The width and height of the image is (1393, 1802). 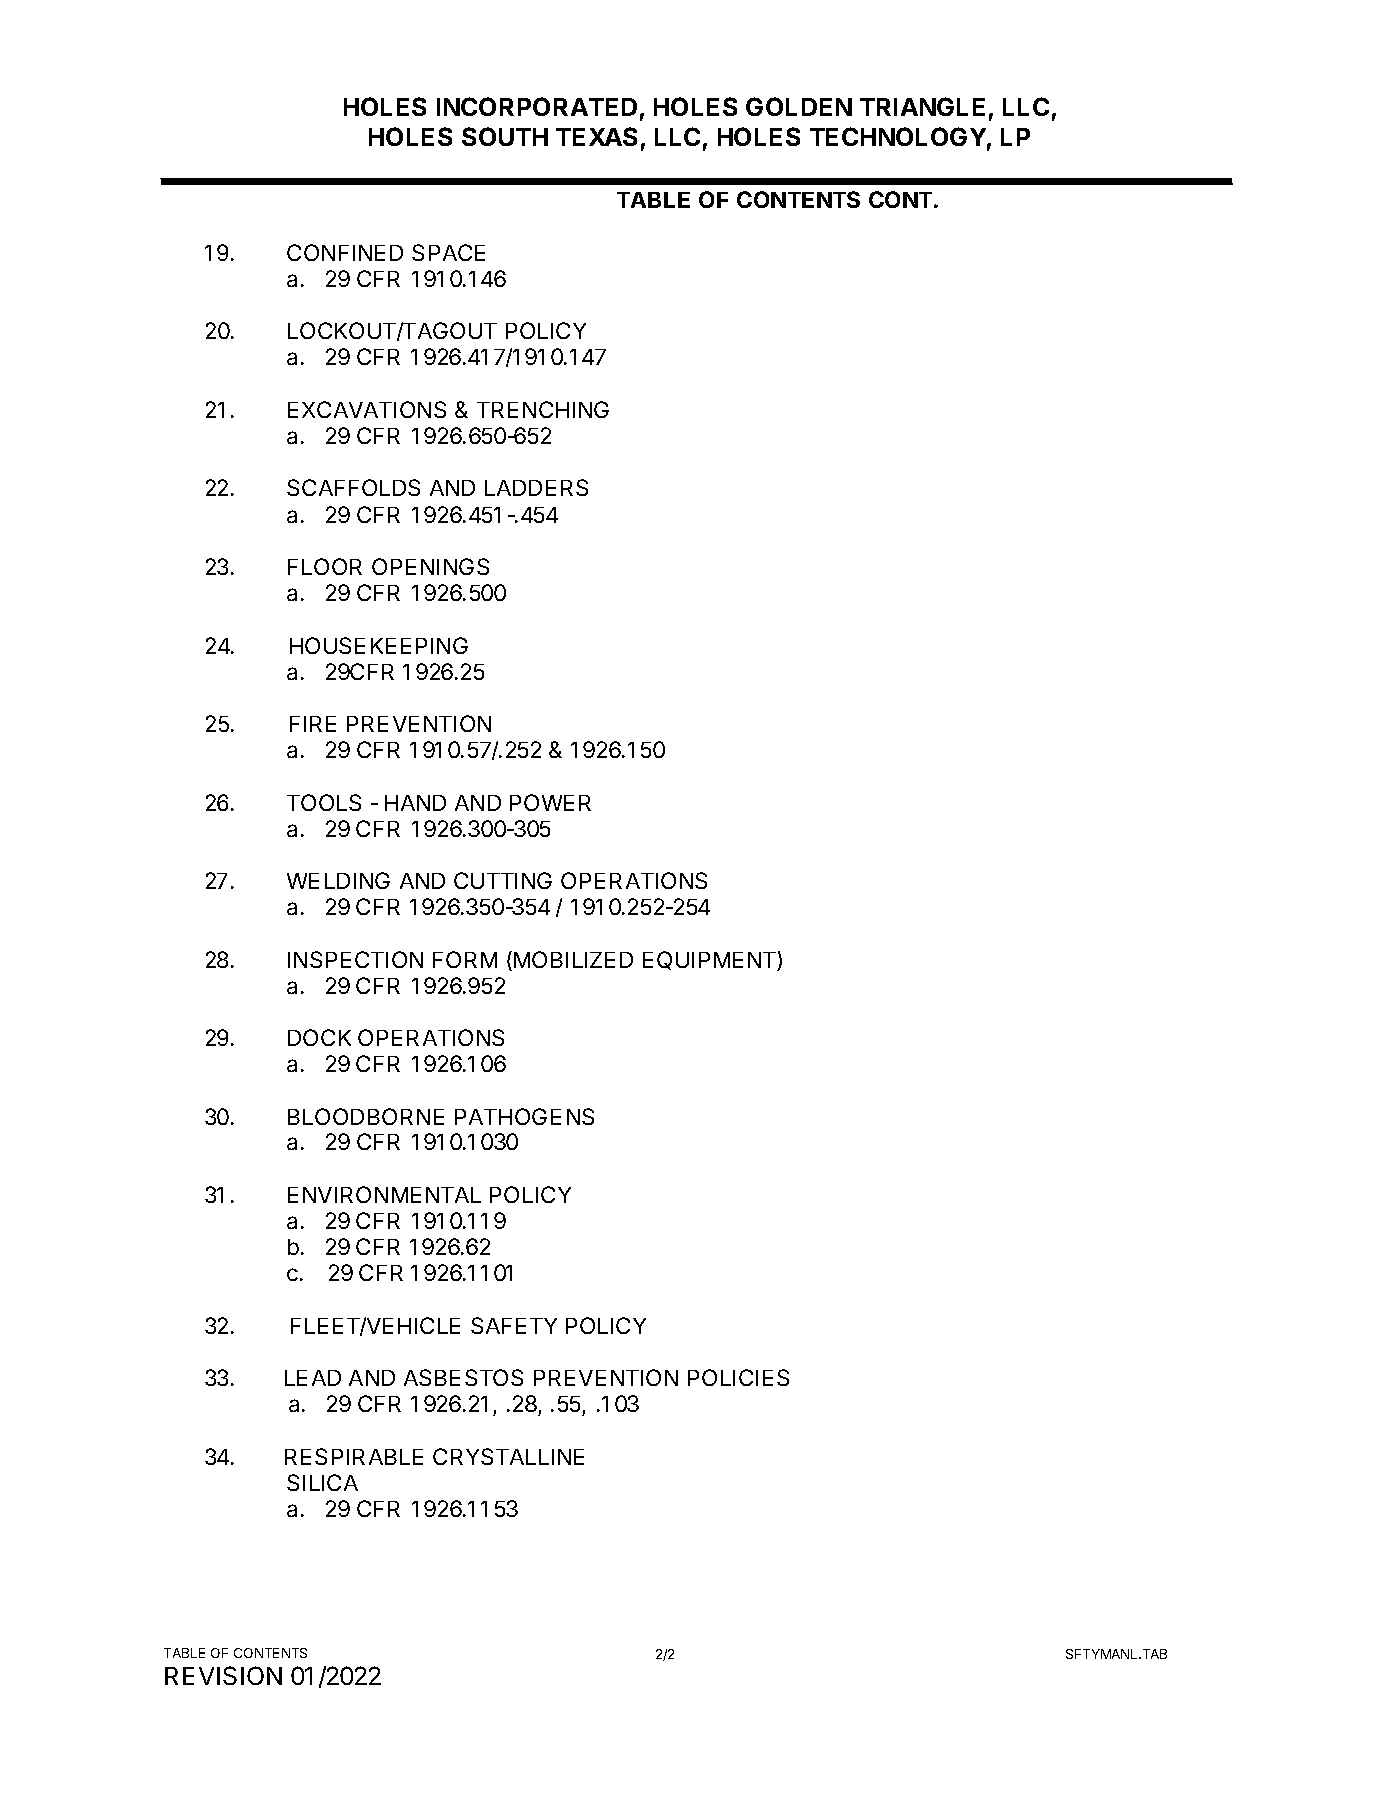 I want to click on POWER, so click(x=550, y=802).
